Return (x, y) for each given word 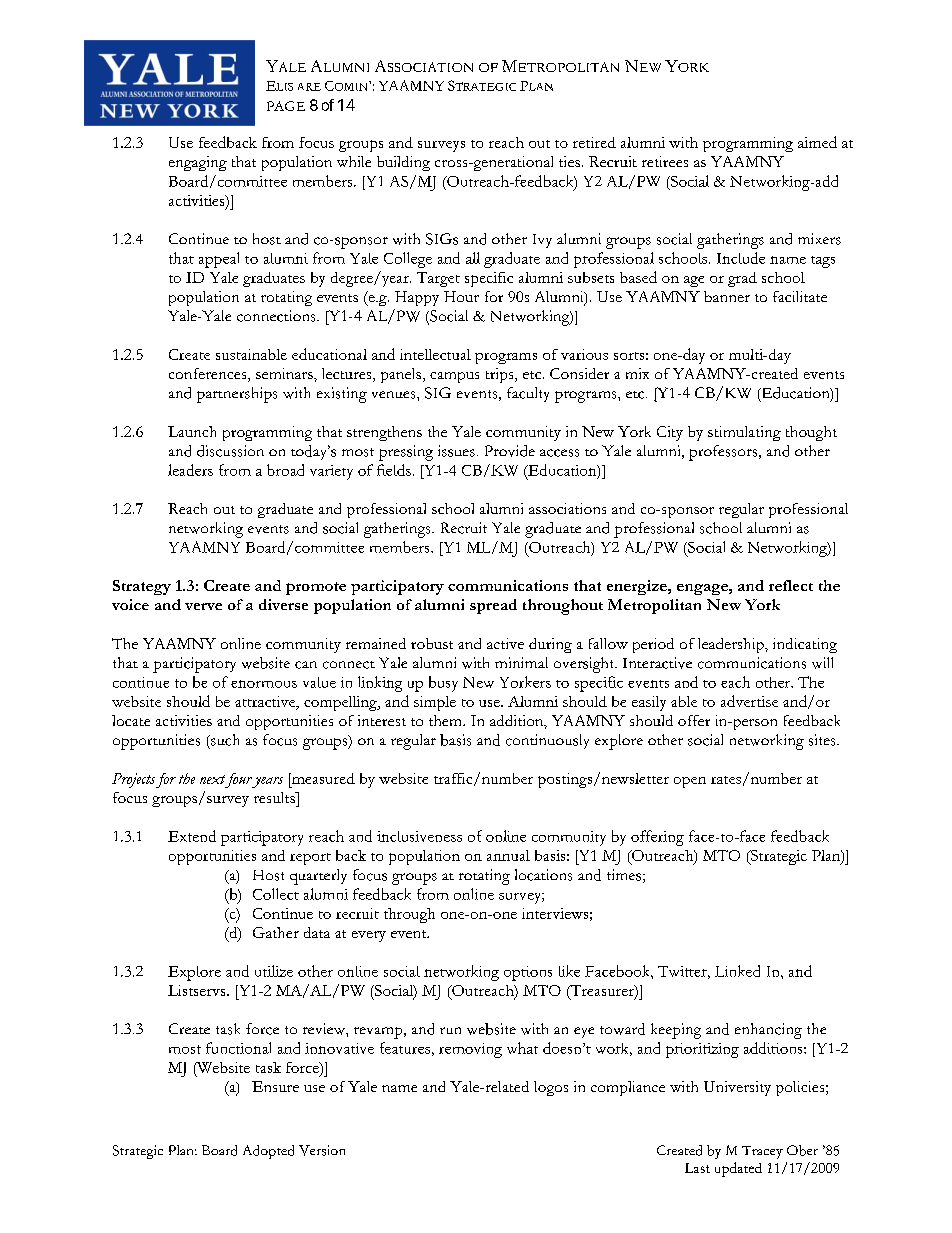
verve (203, 606)
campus (454, 377)
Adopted (268, 1152)
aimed (817, 142)
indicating (805, 645)
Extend (192, 836)
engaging (198, 163)
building (403, 163)
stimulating (744, 433)
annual (508, 855)
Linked (737, 971)
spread (493, 606)
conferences (209, 375)
